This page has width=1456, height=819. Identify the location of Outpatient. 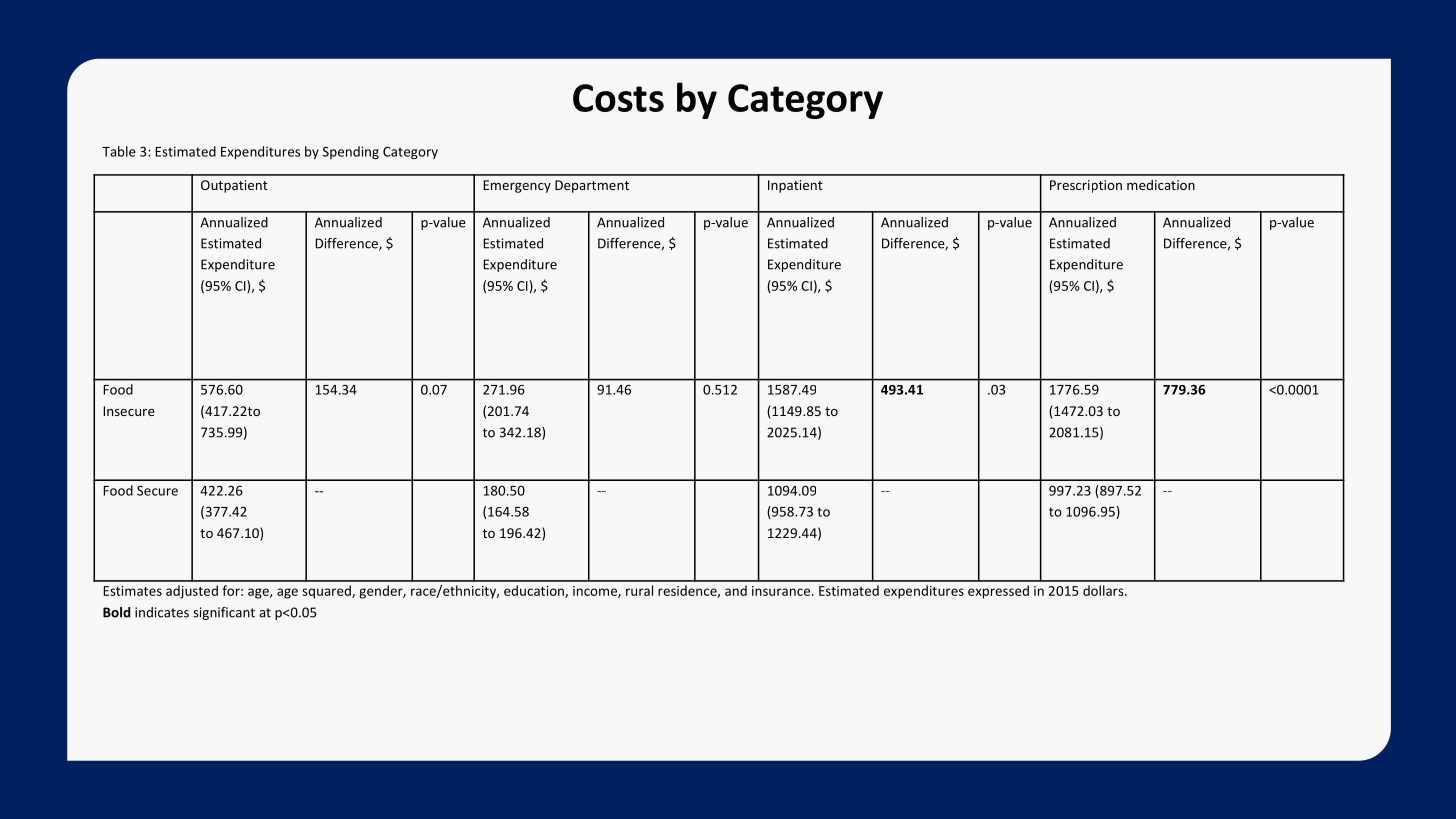
(234, 186).
